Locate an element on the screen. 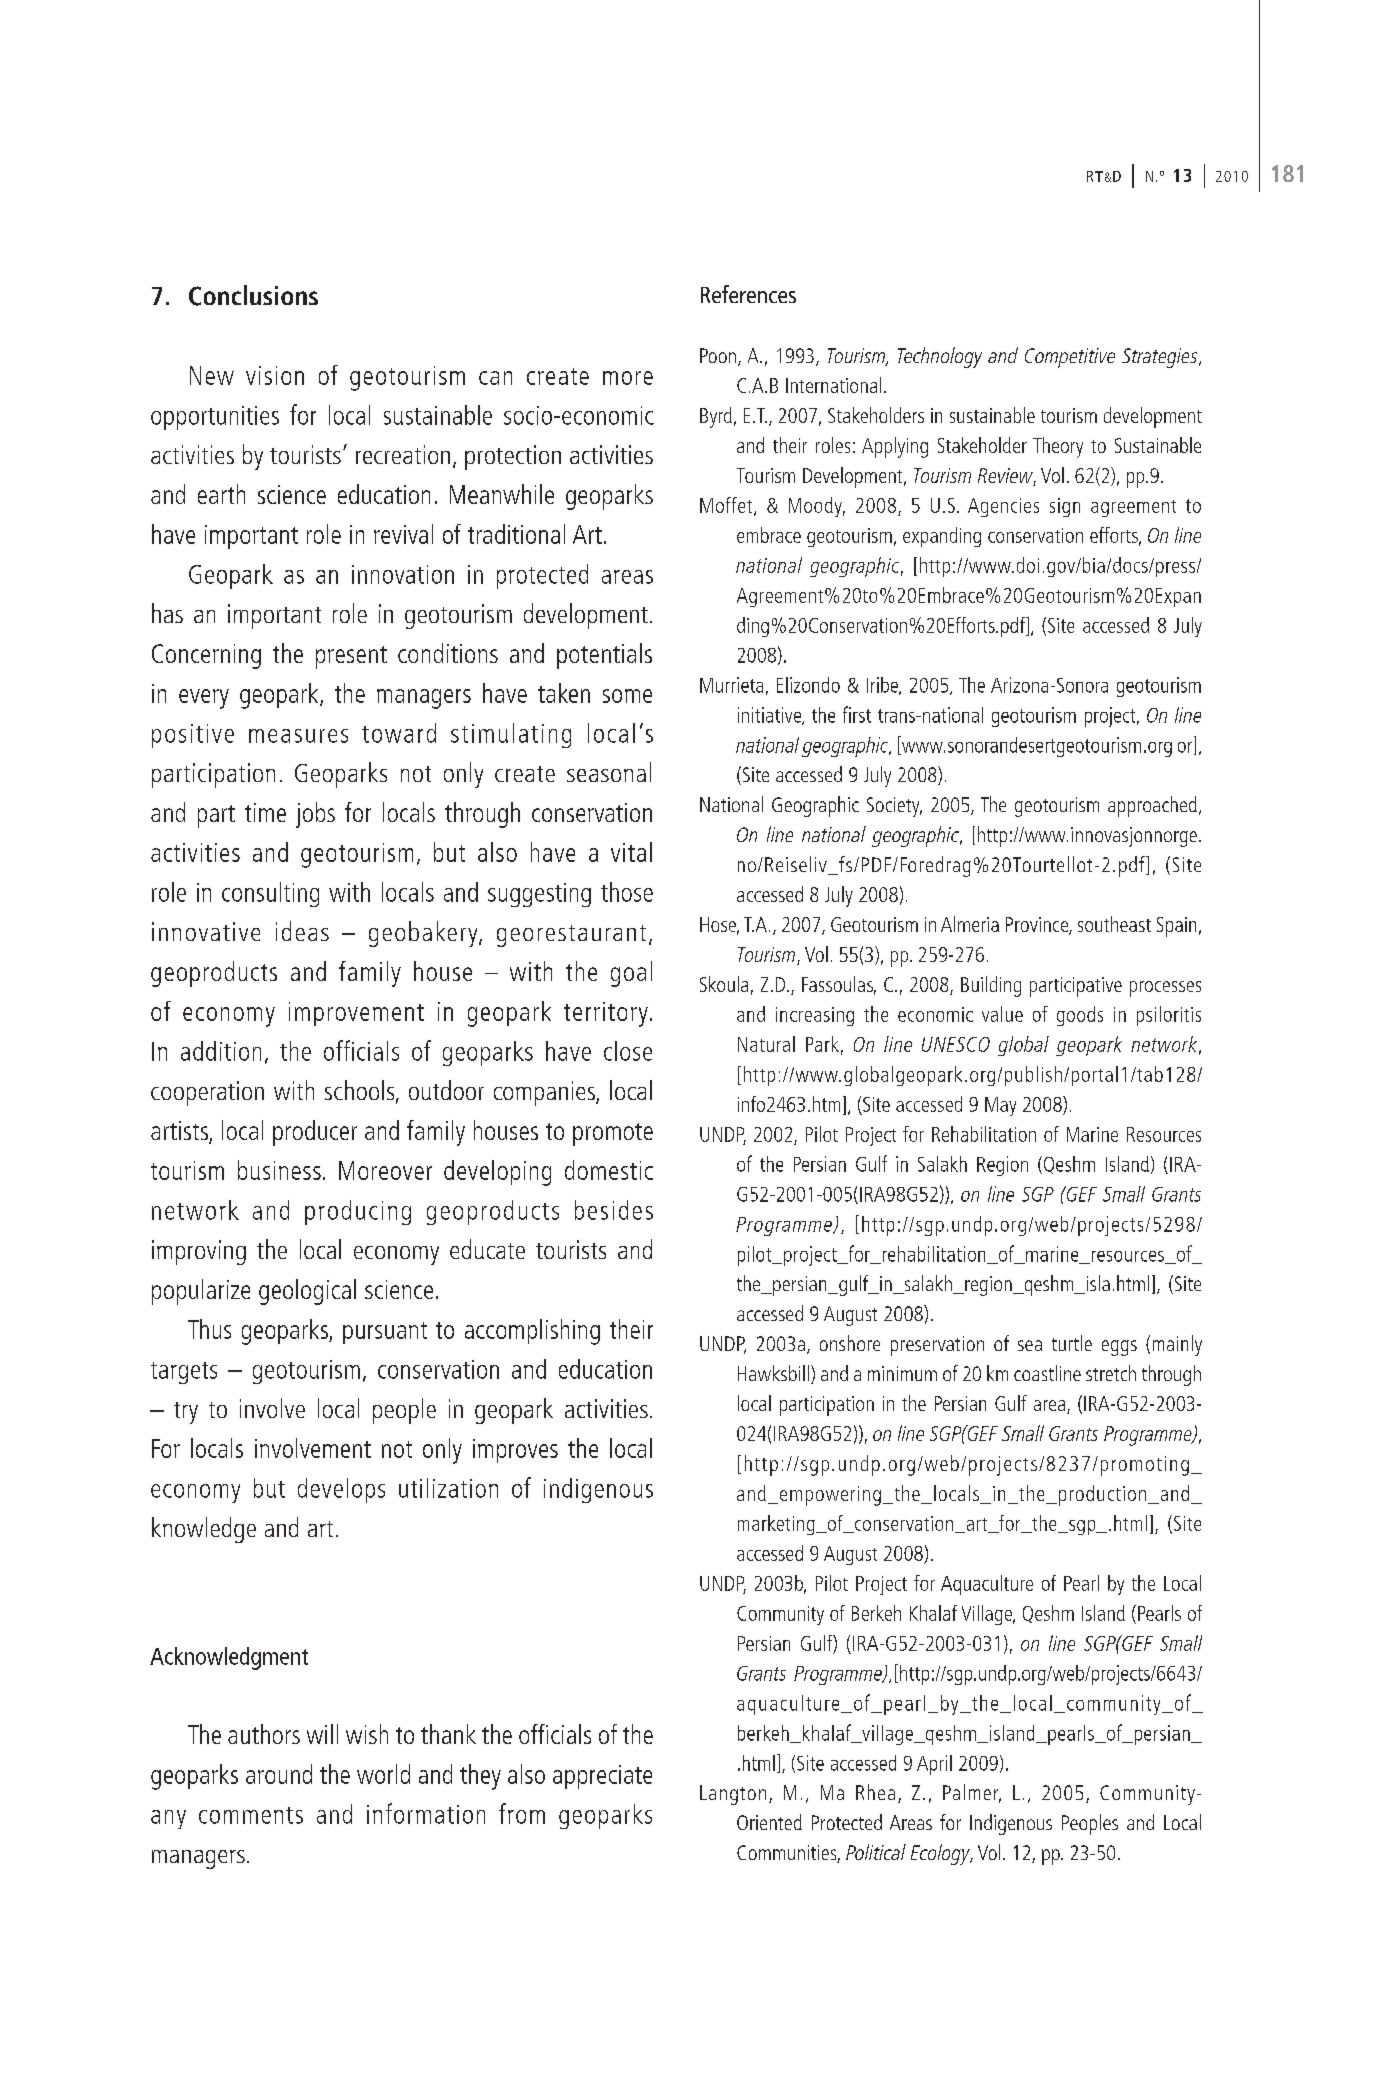 This screenshot has height=2073, width=1390. appreciate is located at coordinates (602, 1777).
